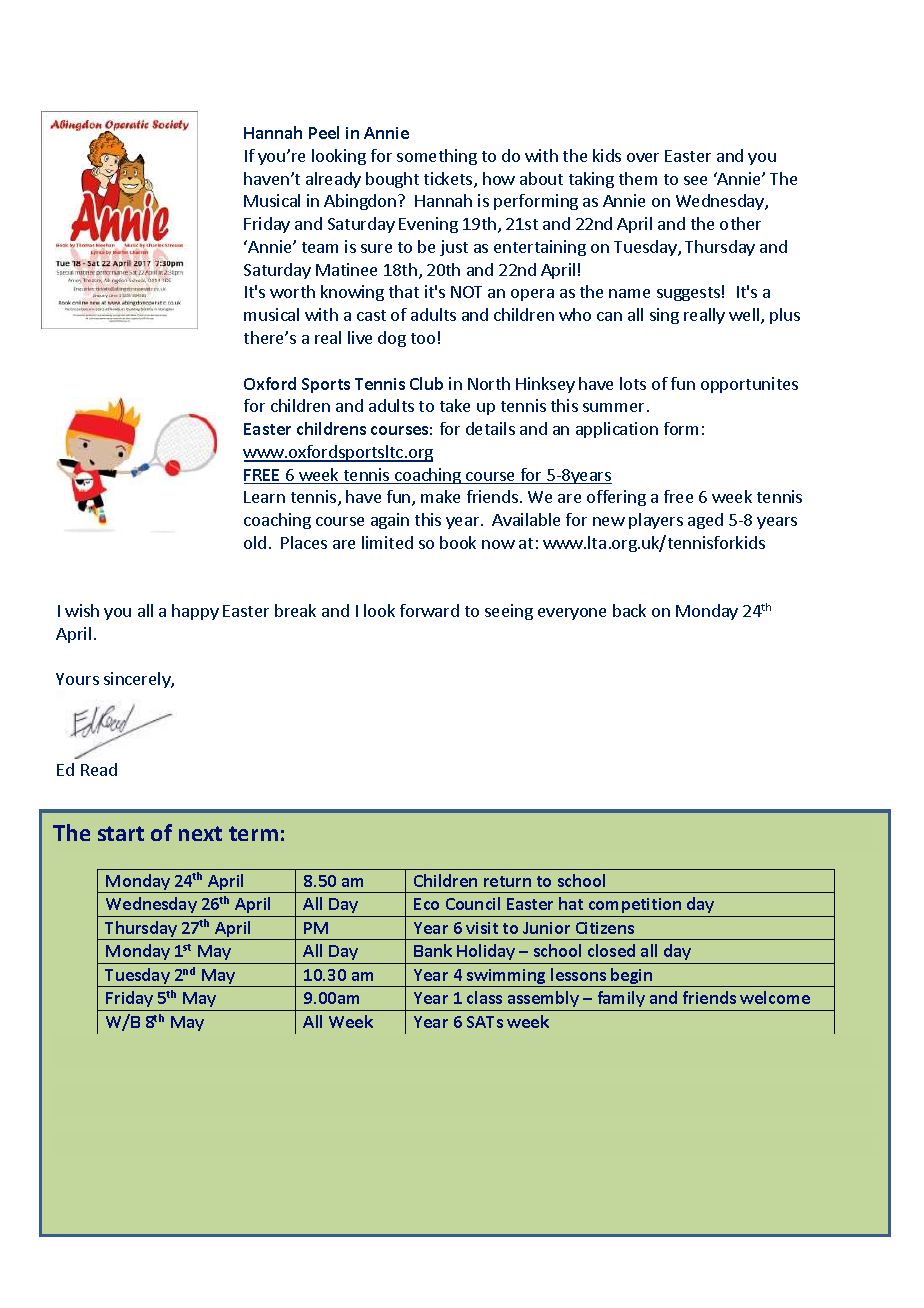 This image has height=1308, width=924. I want to click on book, so click(458, 542).
